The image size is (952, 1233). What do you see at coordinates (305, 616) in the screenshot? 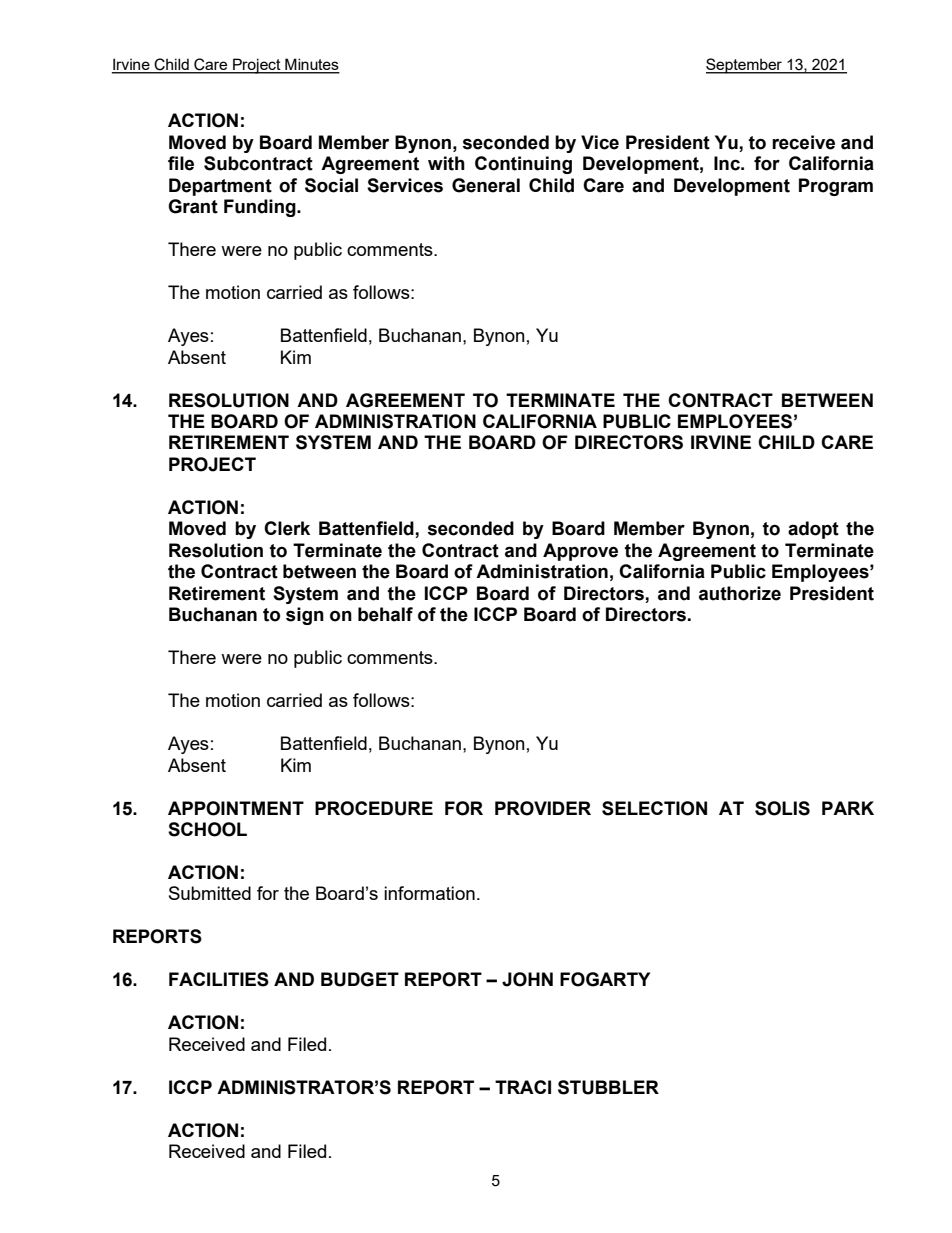
I see `sign` at bounding box center [305, 616].
